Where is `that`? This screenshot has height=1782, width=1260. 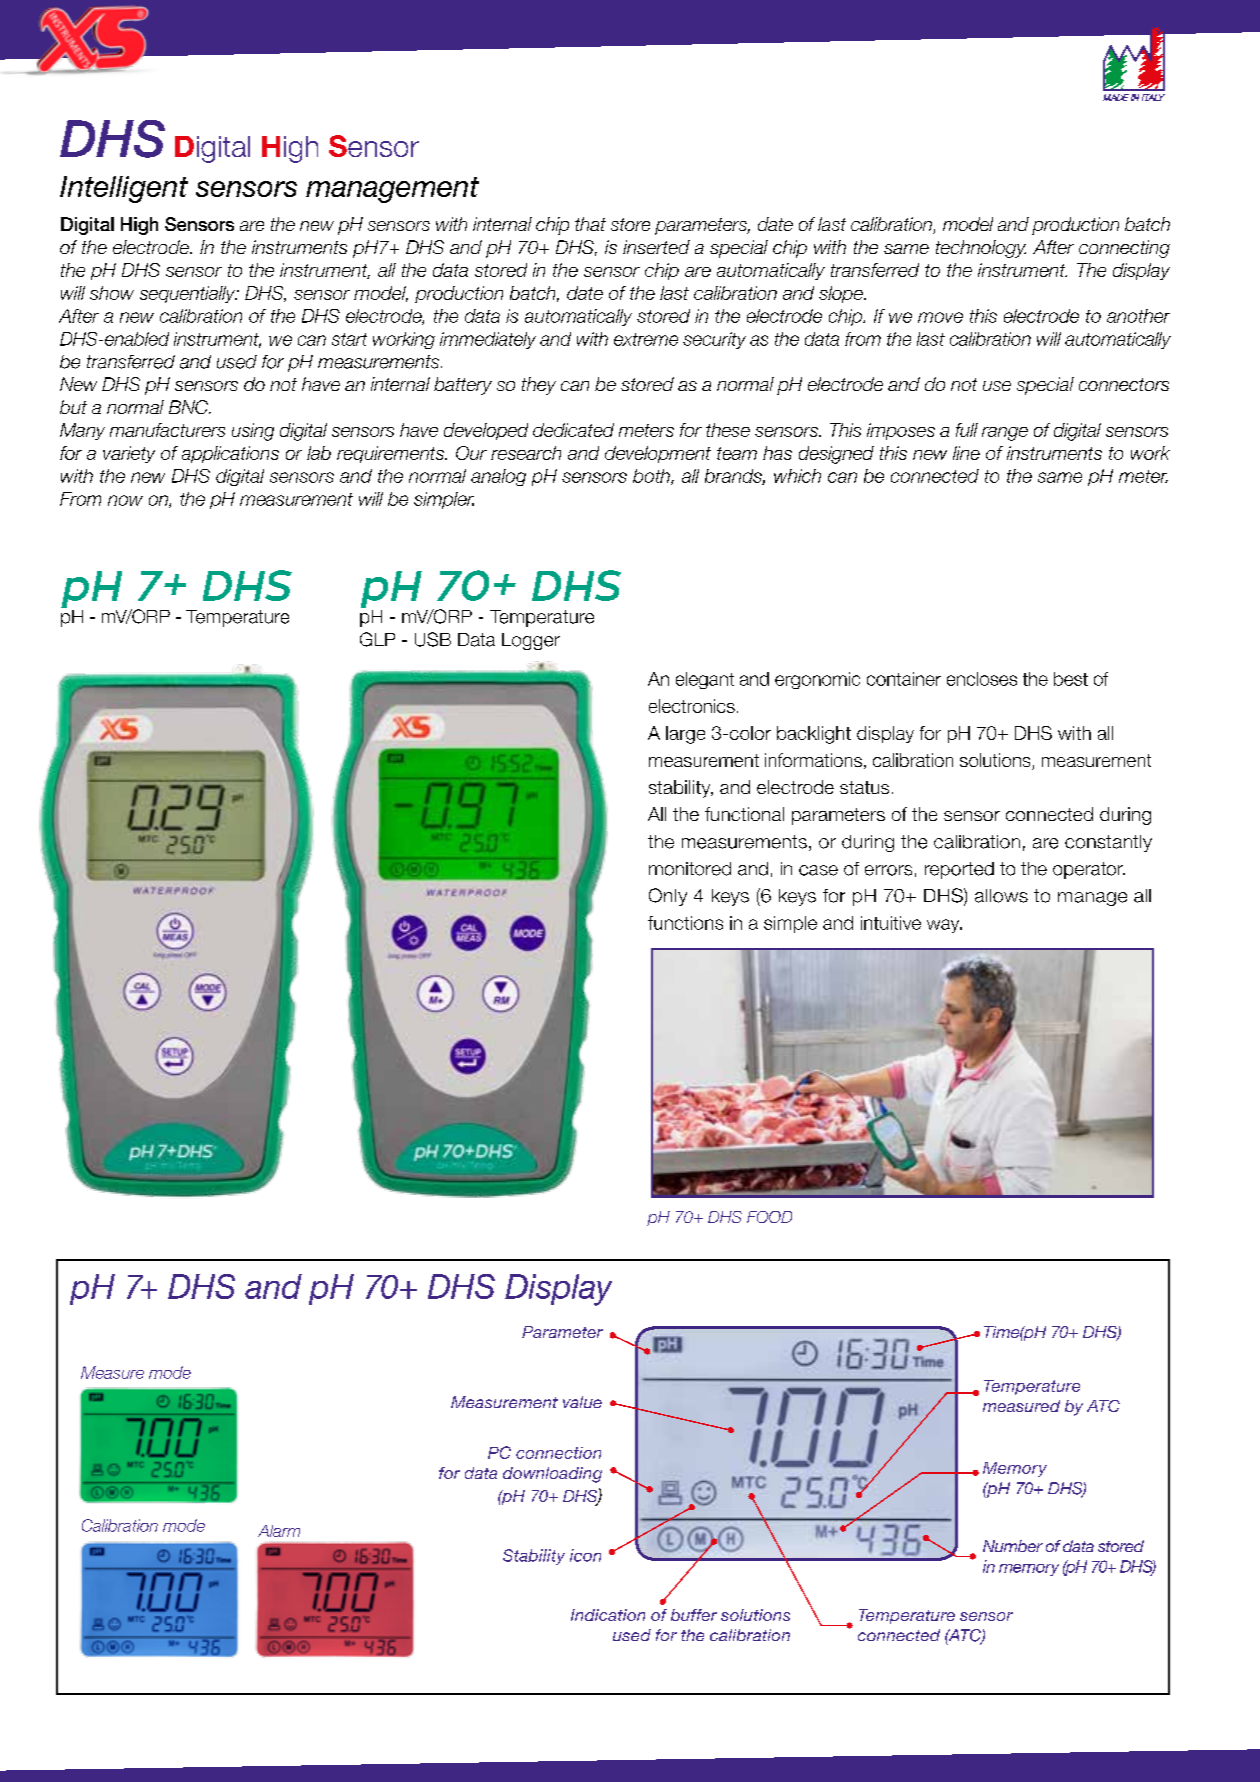
that is located at coordinates (590, 224).
